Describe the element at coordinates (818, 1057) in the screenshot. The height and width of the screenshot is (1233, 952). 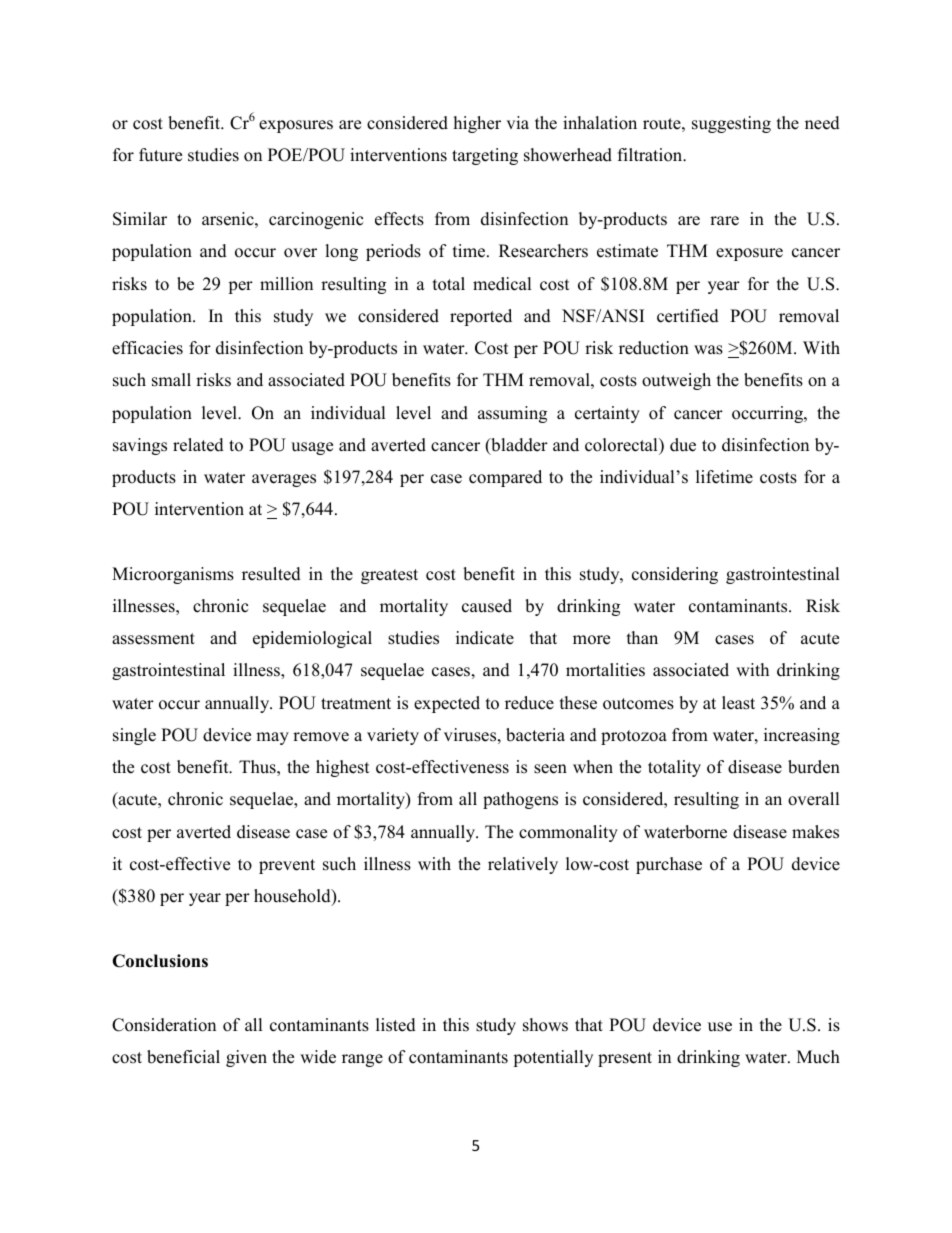
I see `Much` at that location.
